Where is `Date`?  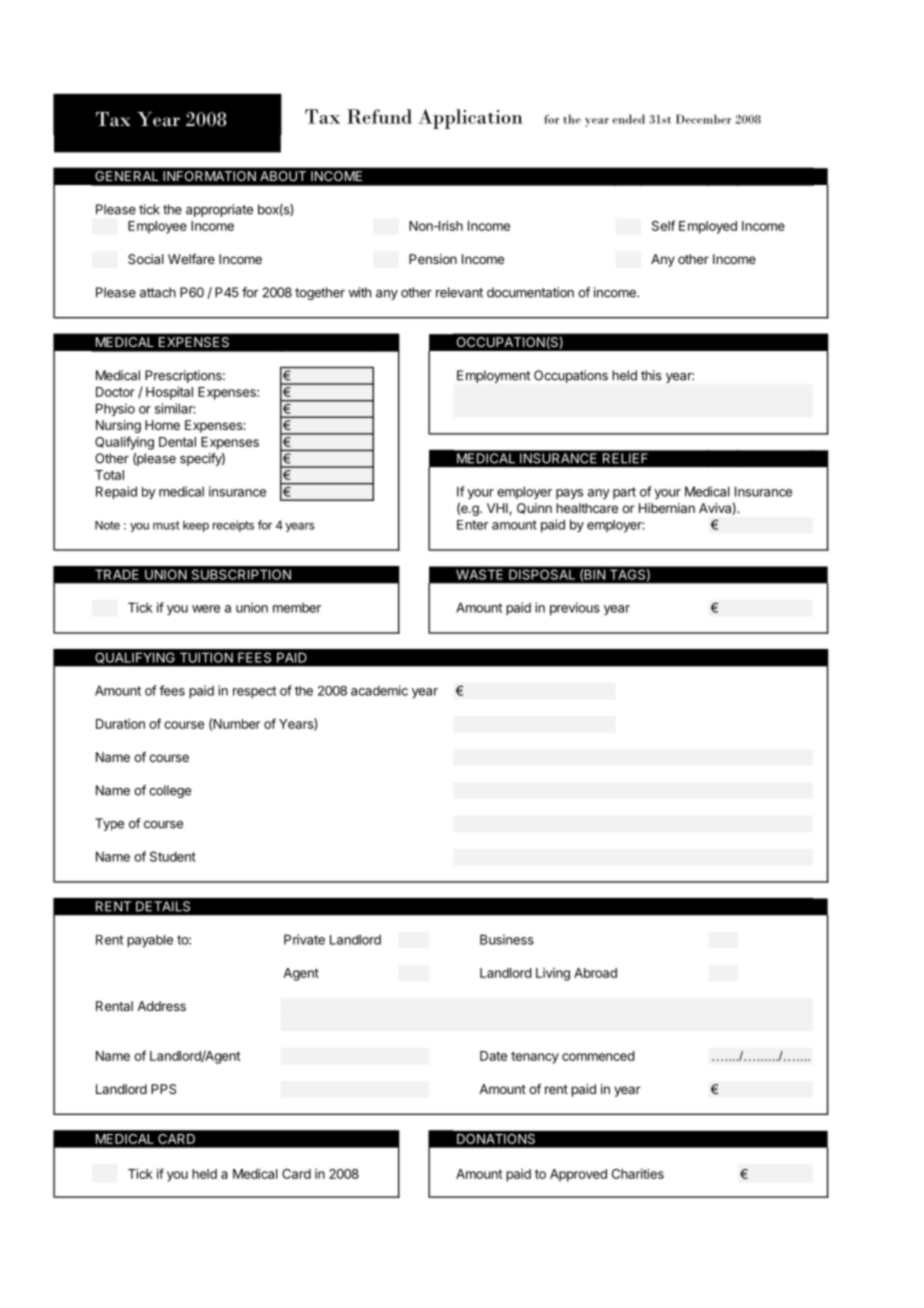 Date is located at coordinates (493, 1056).
